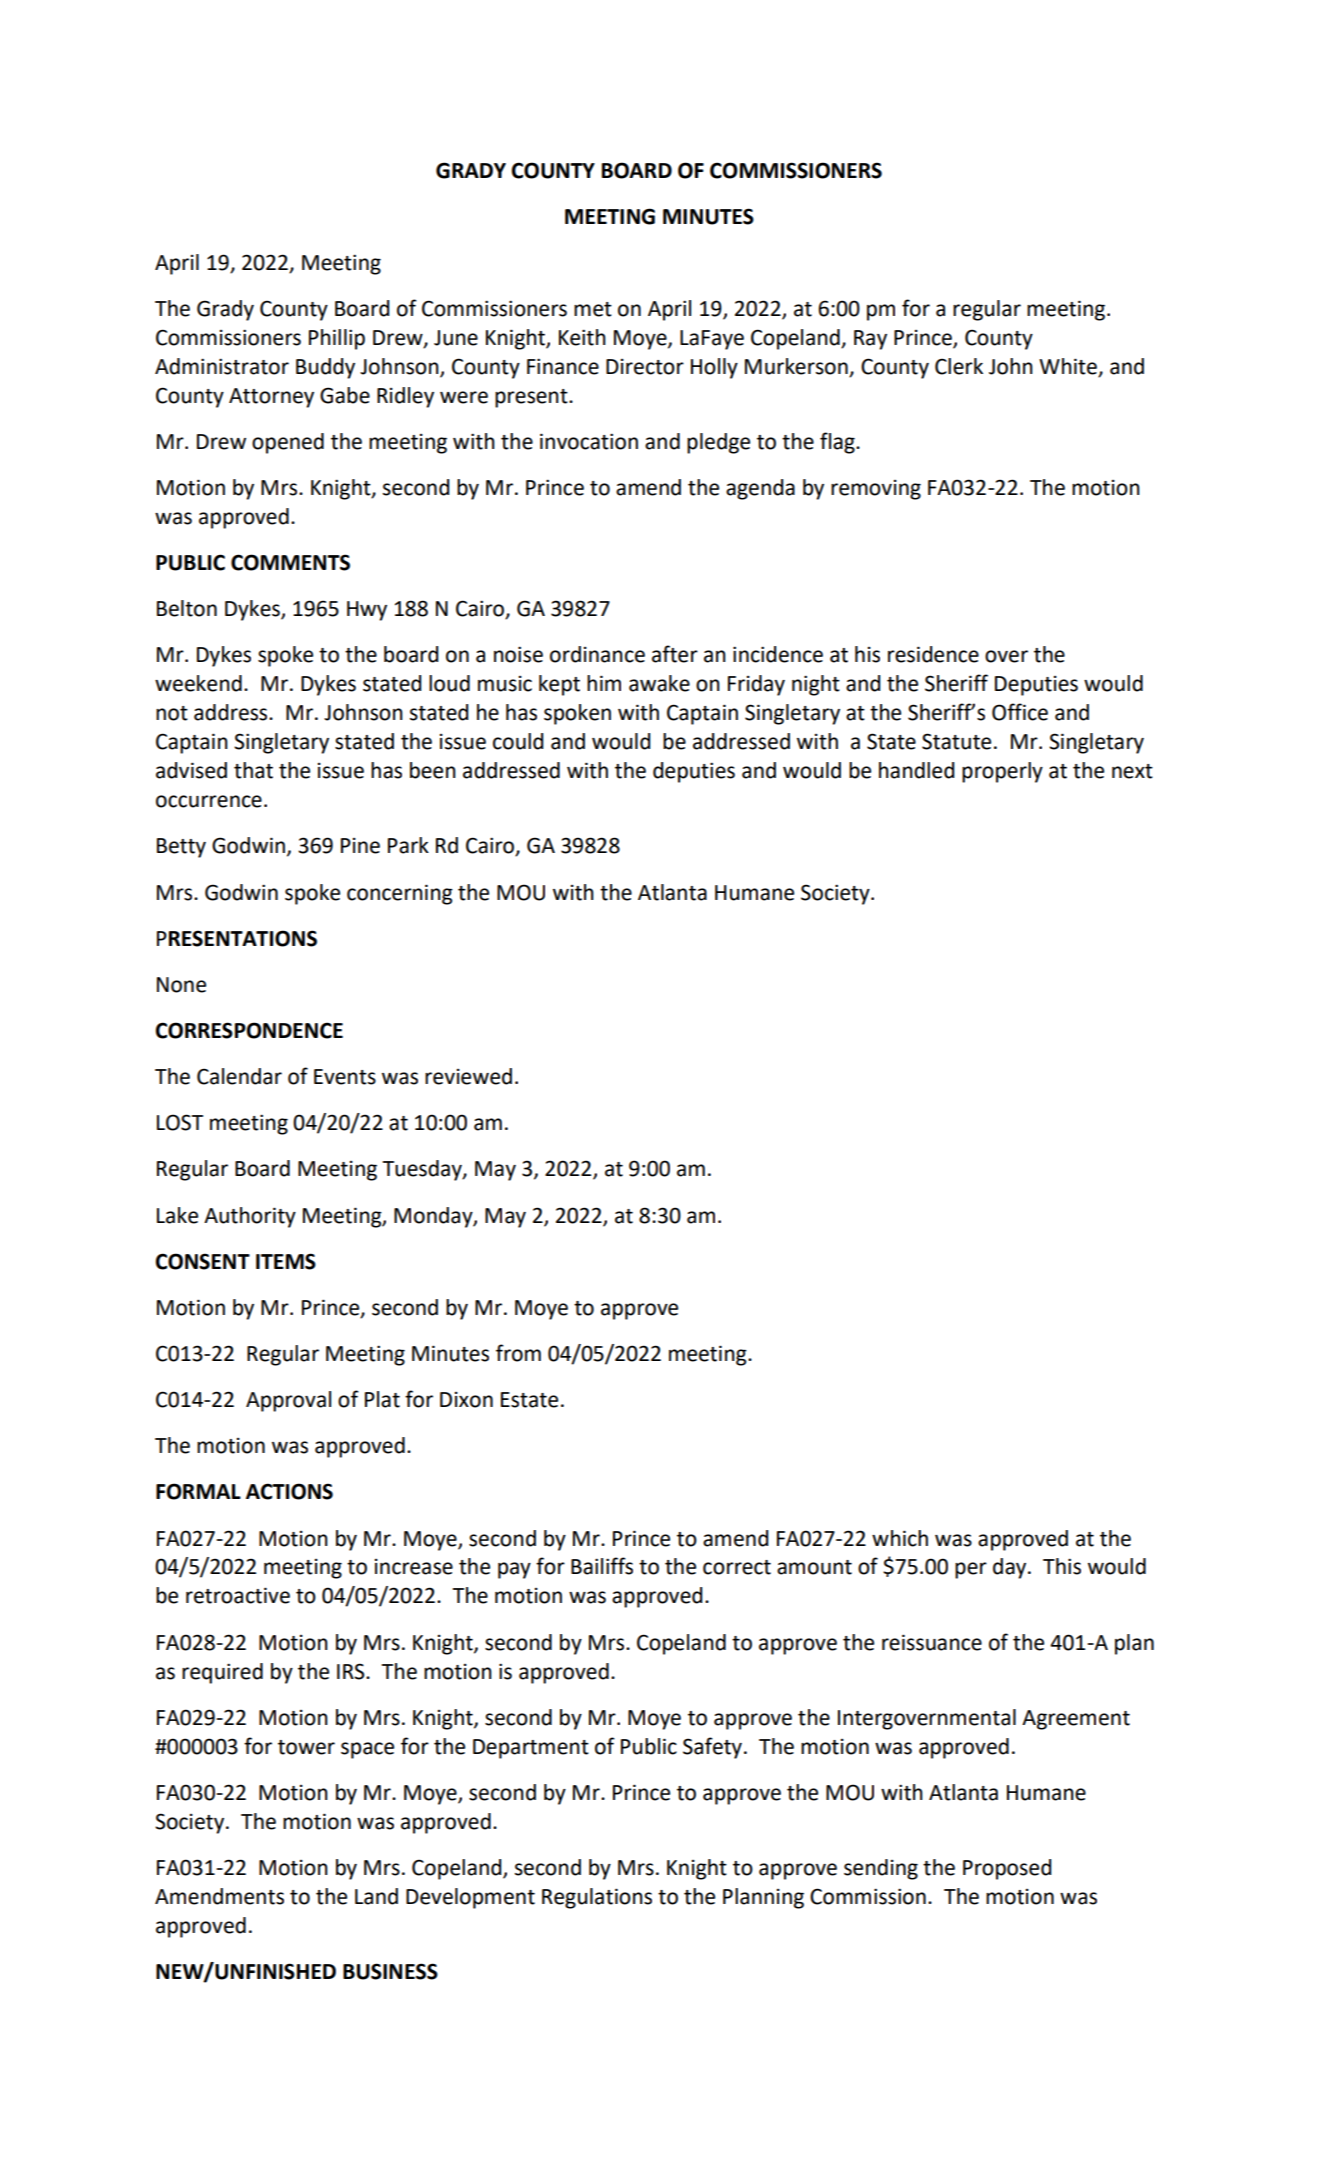 Image resolution: width=1318 pixels, height=2171 pixels. I want to click on reviewed, so click(468, 1076).
